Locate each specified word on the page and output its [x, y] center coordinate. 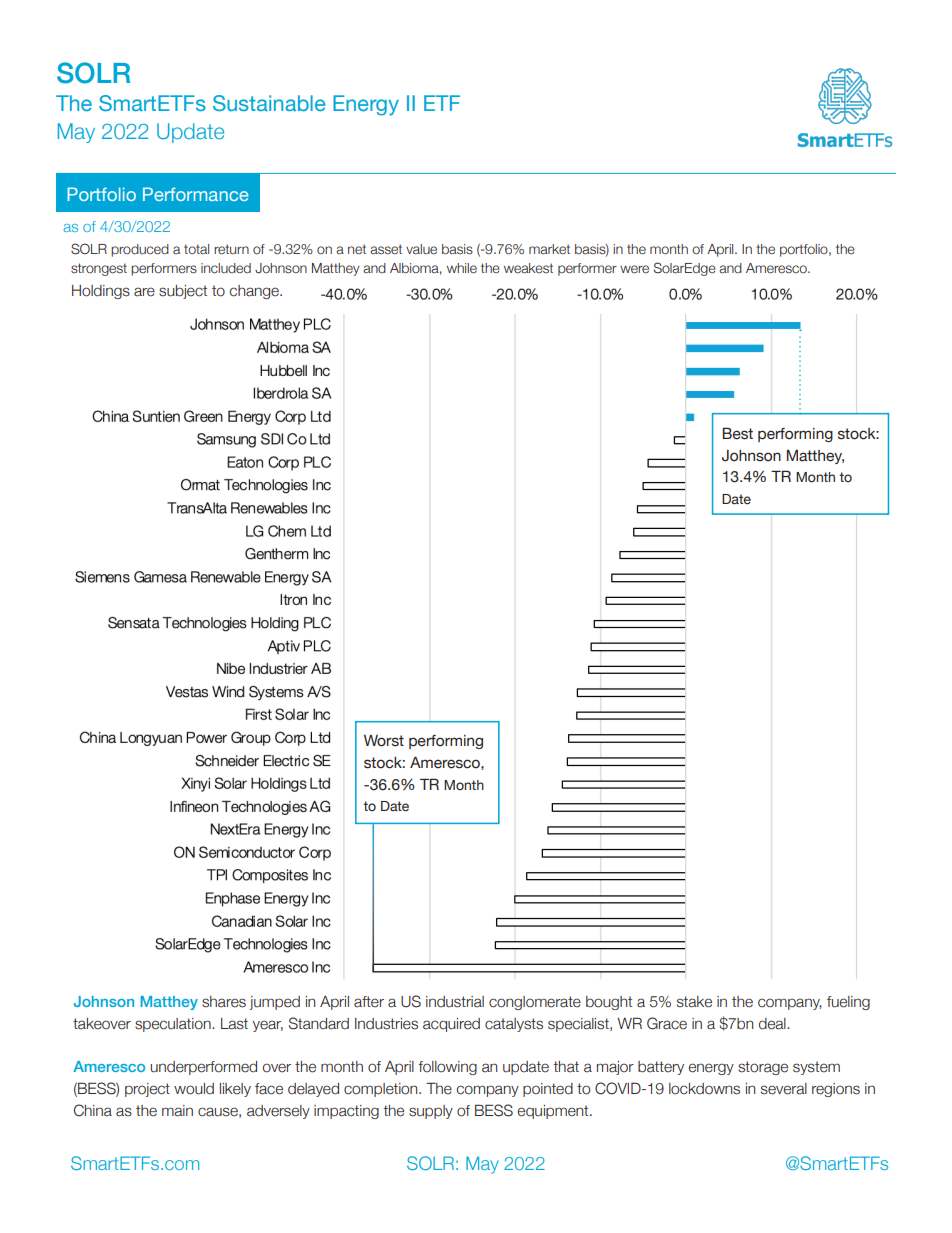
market [549, 249]
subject [183, 292]
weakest [528, 268]
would [194, 1089]
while [462, 268]
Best [737, 433]
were [634, 269]
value [421, 249]
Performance [196, 194]
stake [694, 1002]
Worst [384, 741]
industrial [455, 1002]
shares [224, 1002]
